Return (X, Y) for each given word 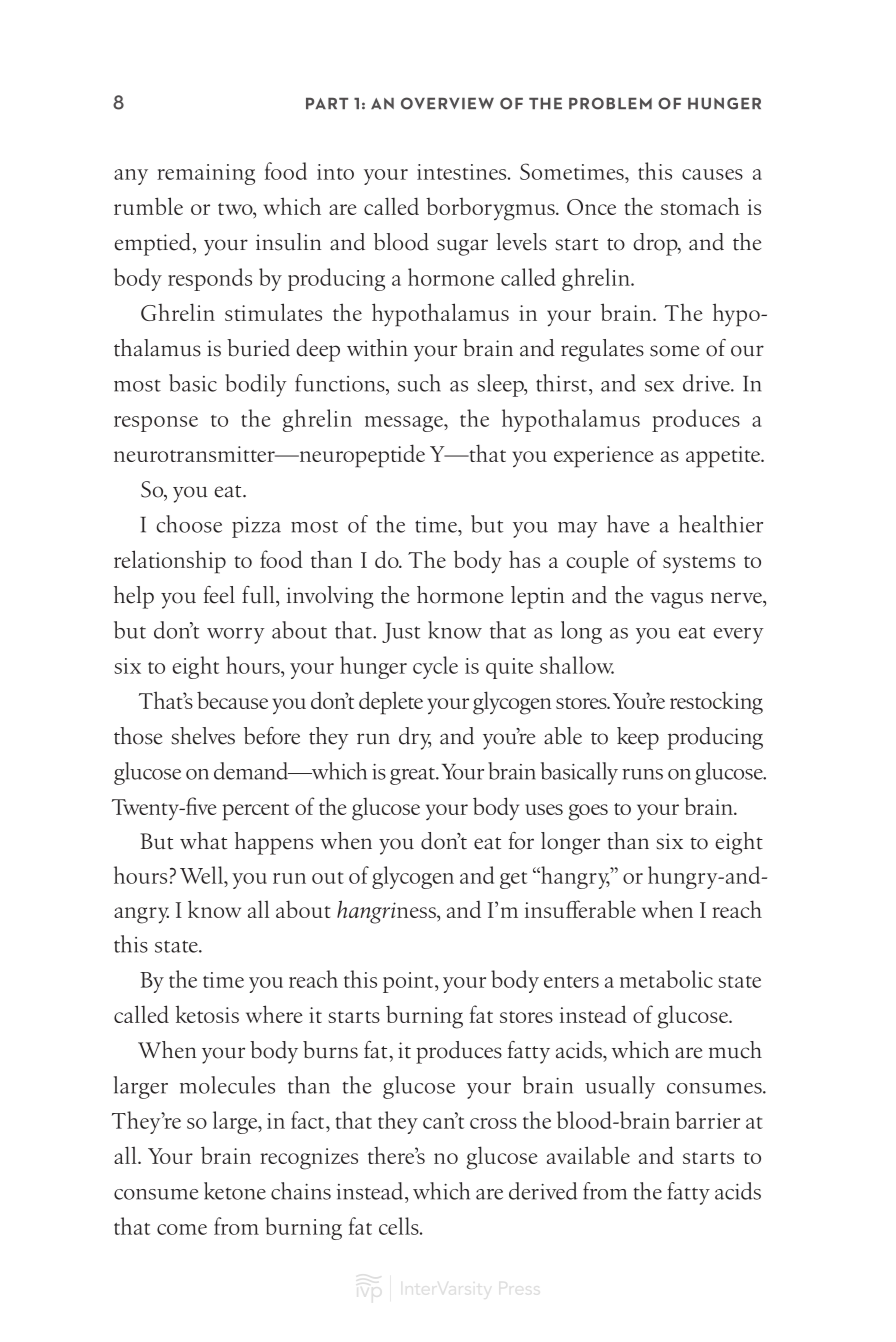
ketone (235, 1191)
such (419, 383)
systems (699, 565)
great (413, 776)
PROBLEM (610, 103)
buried (258, 348)
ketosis (207, 1014)
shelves (203, 736)
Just (401, 633)
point (409, 982)
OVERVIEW (447, 103)
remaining (206, 174)
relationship (170, 562)
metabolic (666, 979)
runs (642, 774)
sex (659, 386)
